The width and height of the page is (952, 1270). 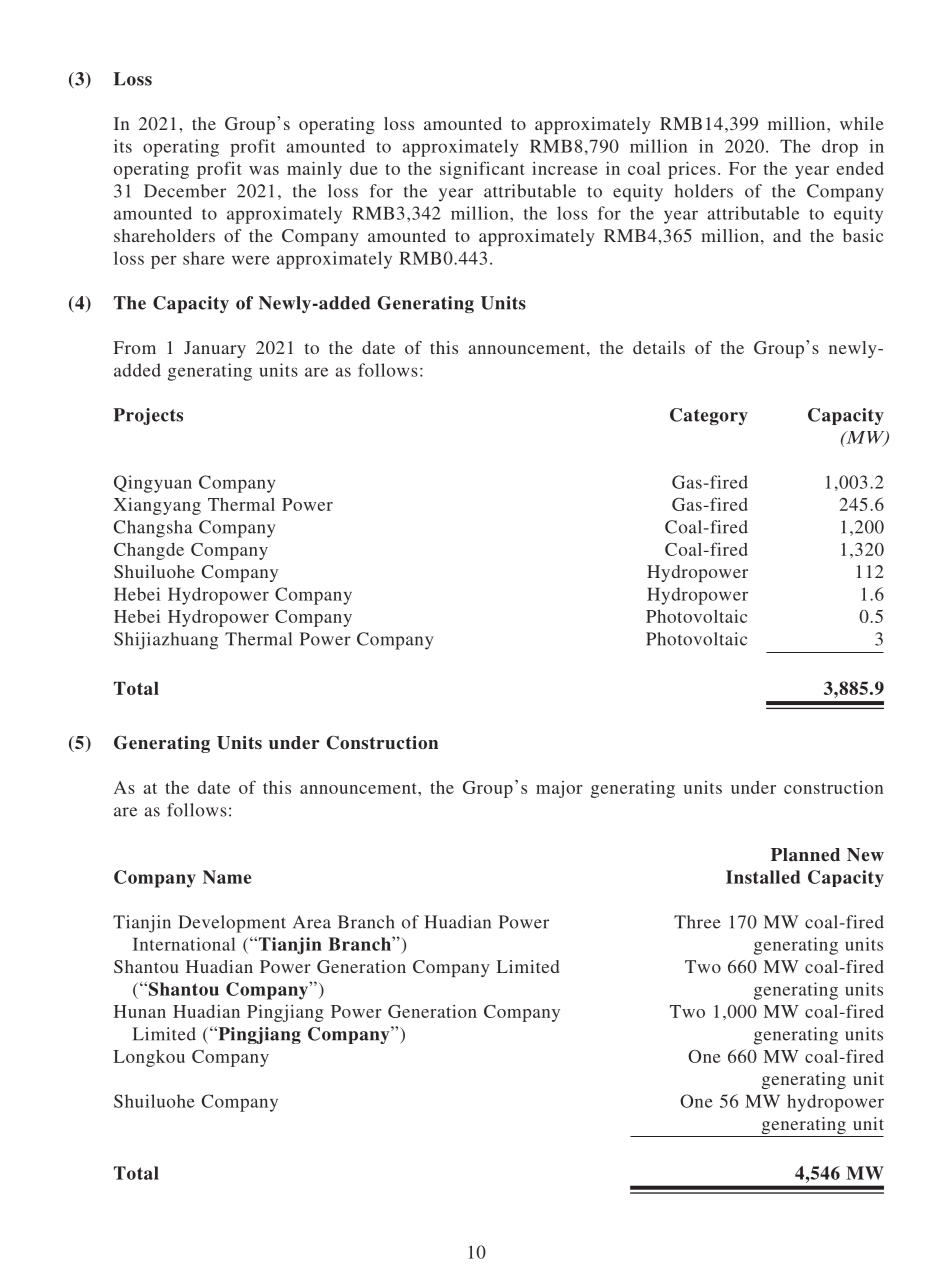 What do you see at coordinates (860, 168) in the page?
I see `ended` at bounding box center [860, 168].
